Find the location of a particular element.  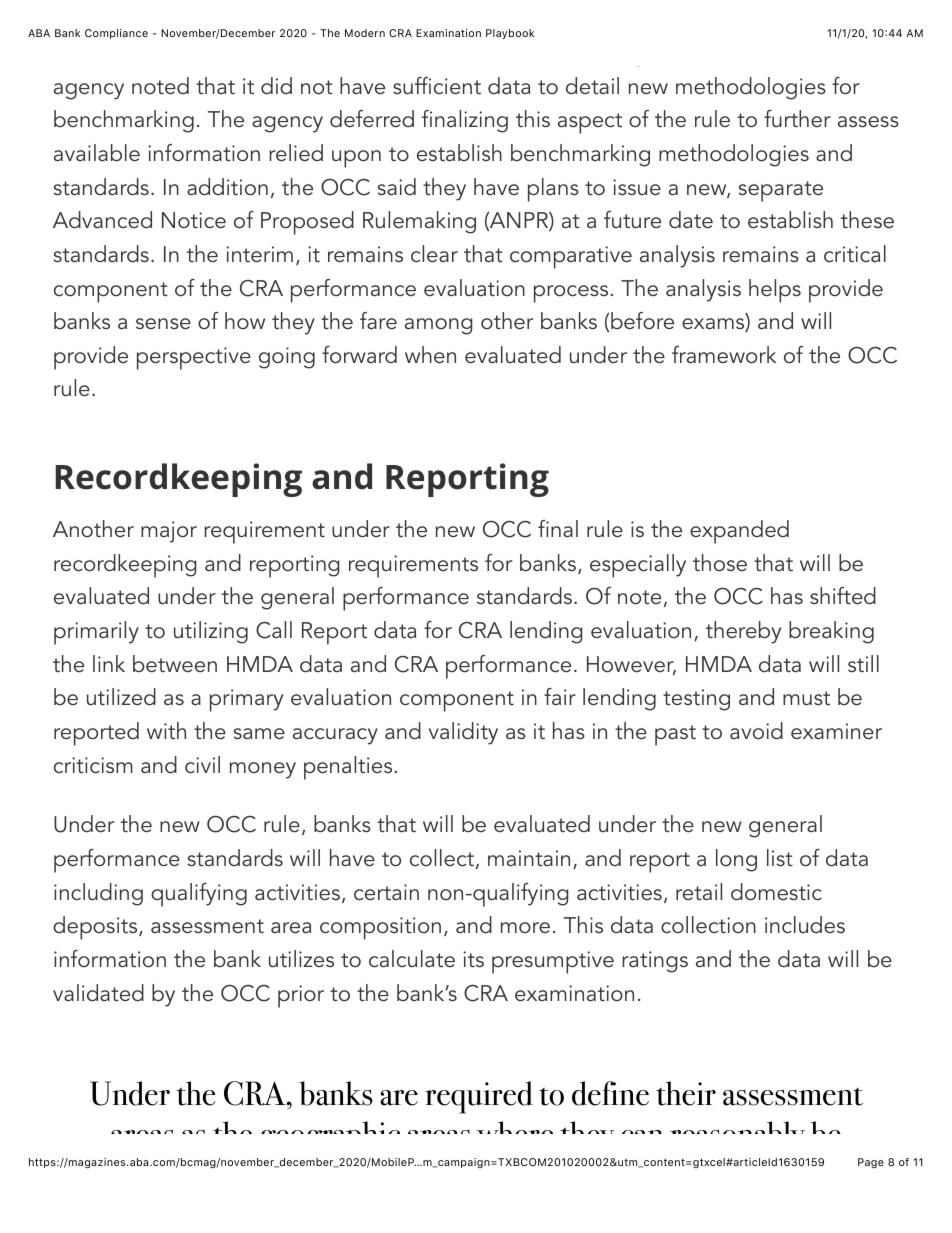

sufficient is located at coordinates (437, 86).
